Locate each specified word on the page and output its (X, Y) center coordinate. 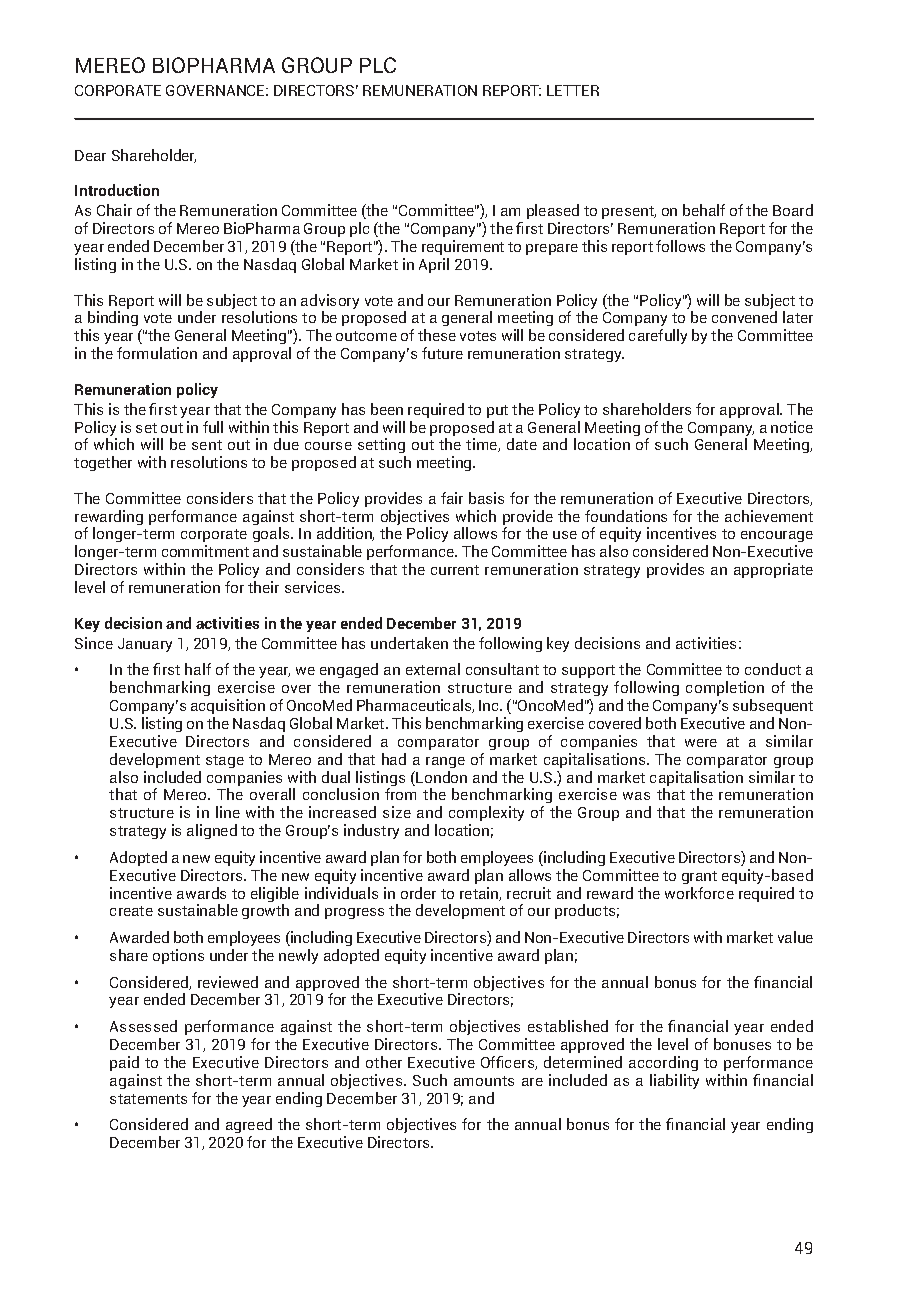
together (103, 463)
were (701, 743)
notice (792, 427)
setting (382, 447)
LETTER (573, 90)
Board (793, 210)
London (441, 777)
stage (225, 761)
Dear (90, 155)
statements (148, 1099)
